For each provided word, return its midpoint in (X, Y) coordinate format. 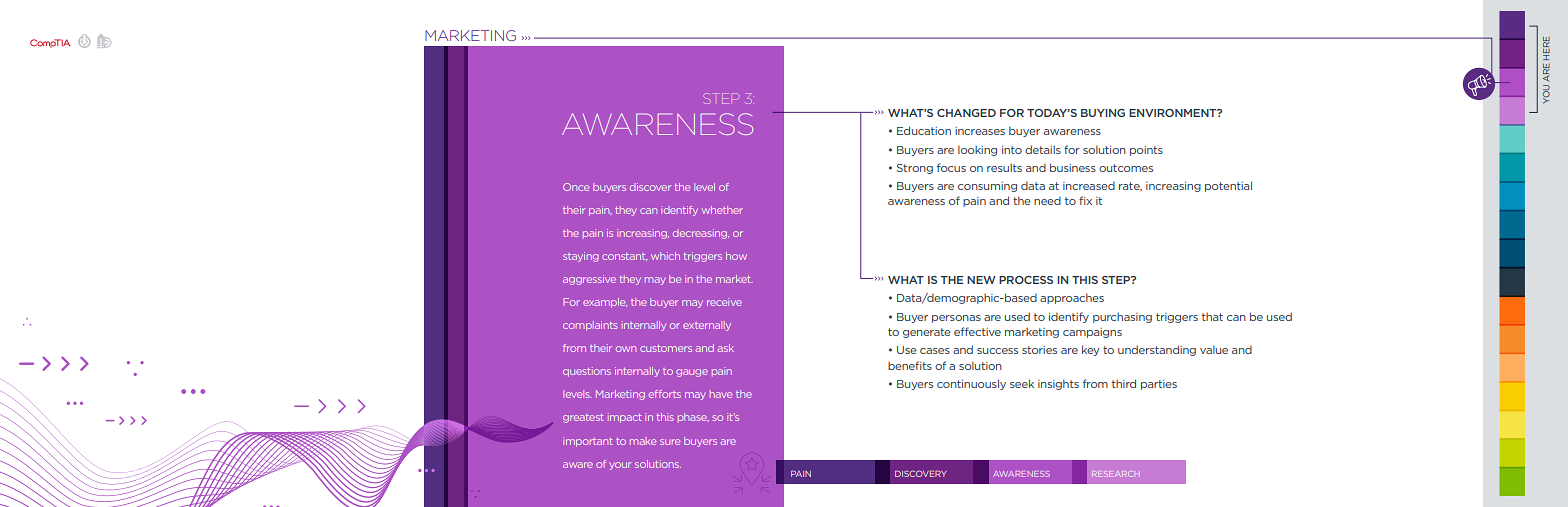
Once (576, 187)
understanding (1157, 350)
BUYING (1103, 113)
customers (666, 348)
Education (924, 130)
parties (1159, 385)
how (736, 256)
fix (1085, 200)
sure (670, 442)
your (620, 466)
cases (935, 351)
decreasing (701, 234)
